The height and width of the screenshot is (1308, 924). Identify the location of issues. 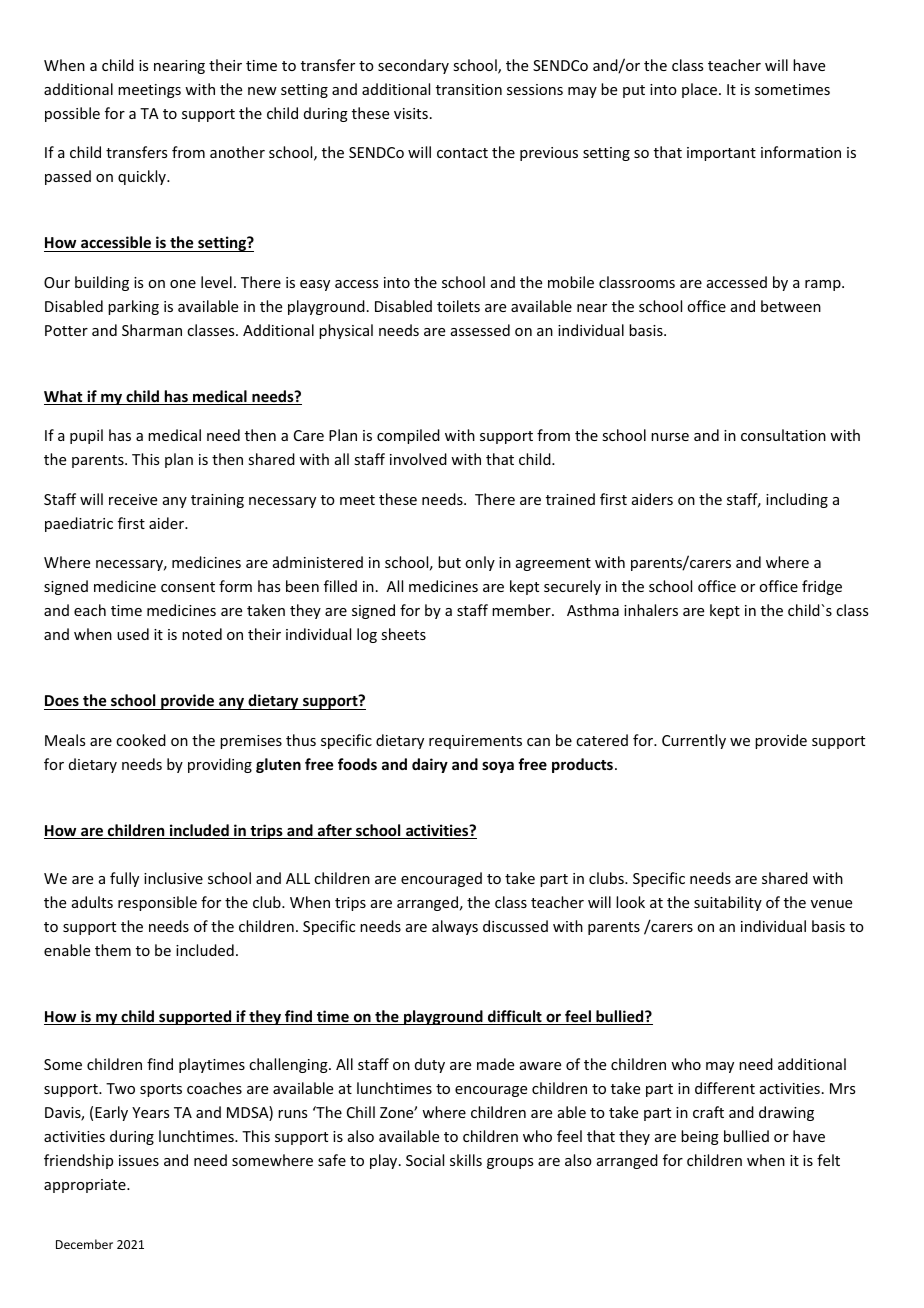
(139, 1160).
